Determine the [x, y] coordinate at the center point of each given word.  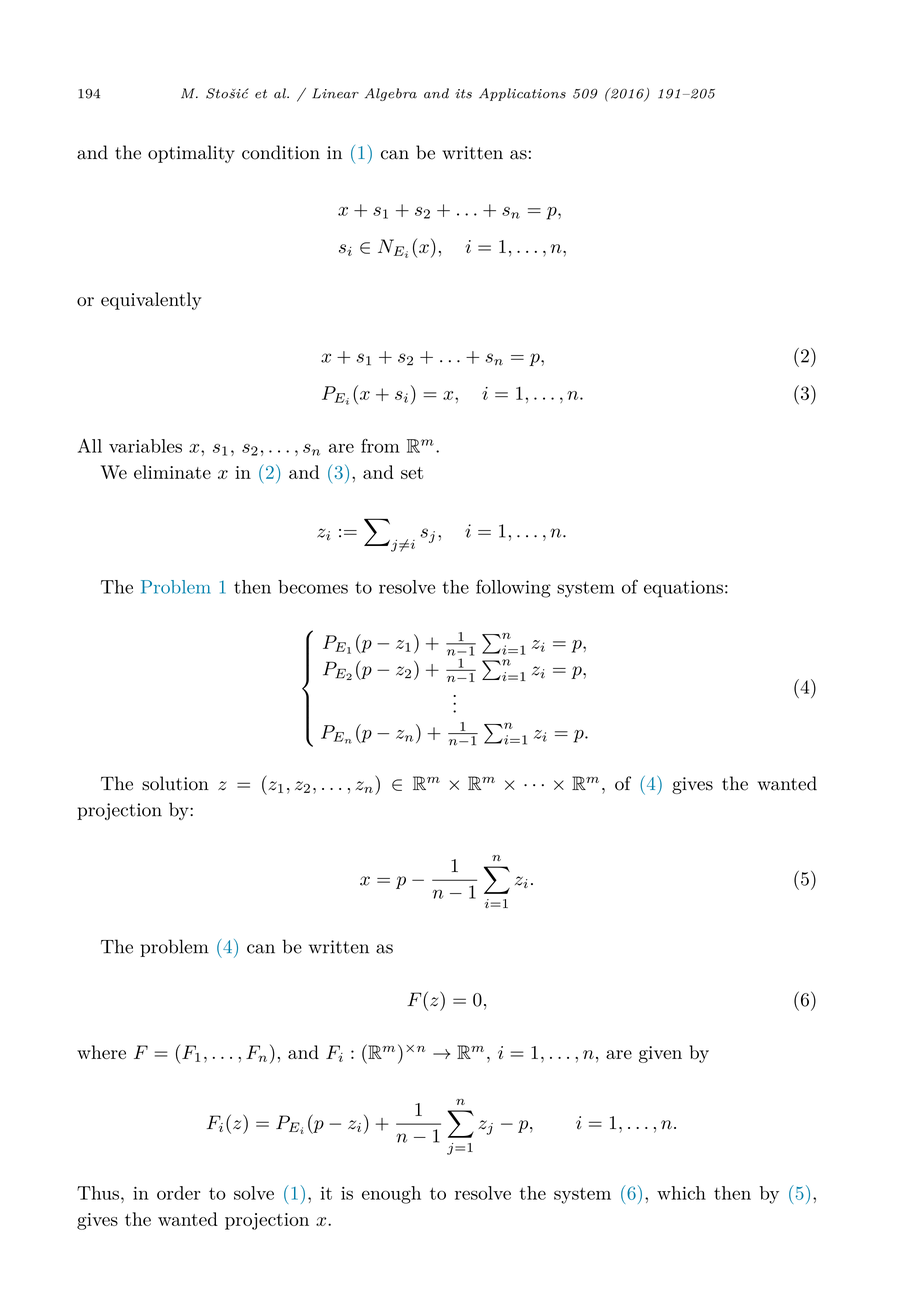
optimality [191, 154]
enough [391, 1195]
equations [683, 589]
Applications [522, 94]
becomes [313, 587]
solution [175, 783]
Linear [335, 93]
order [179, 1193]
